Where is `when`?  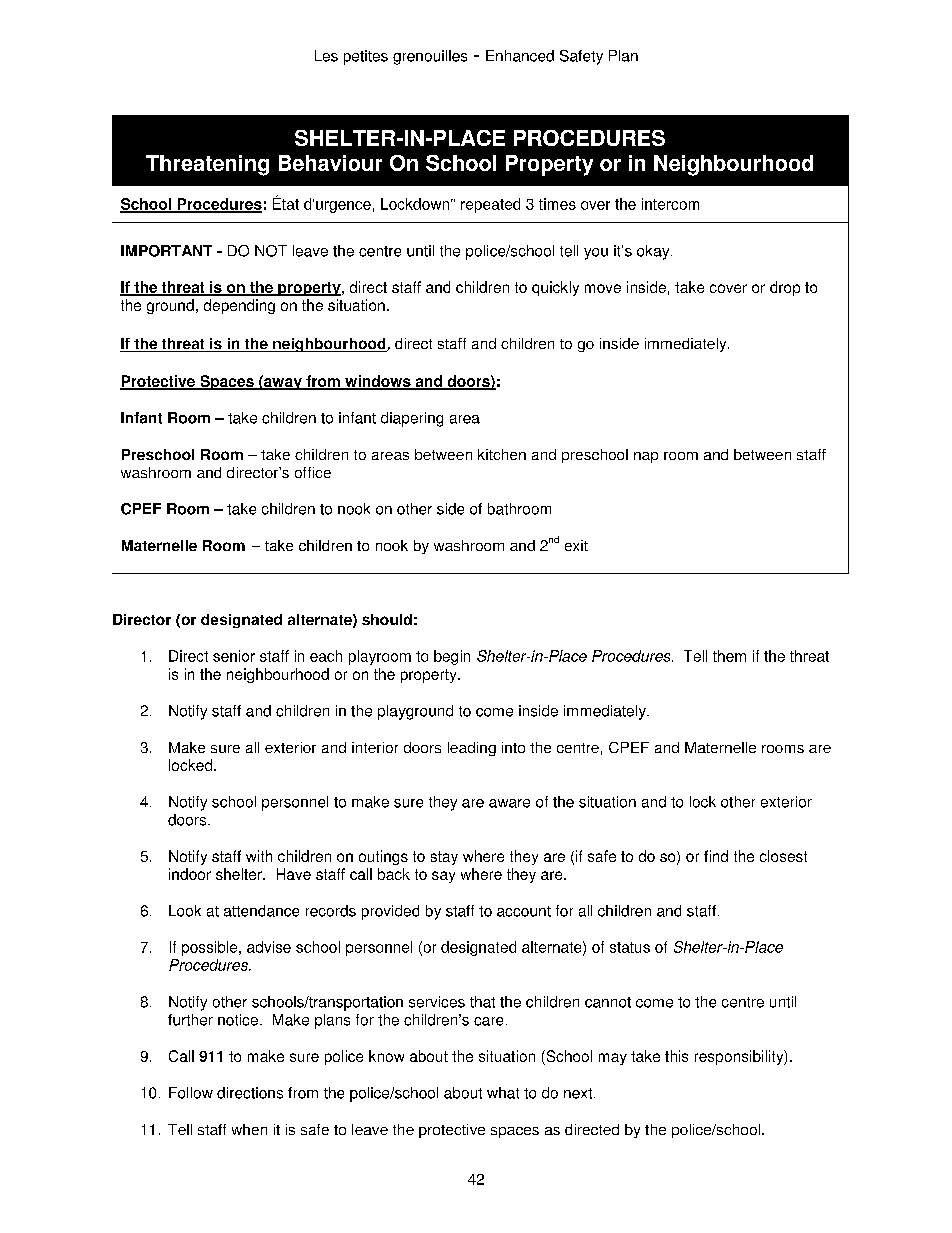
when is located at coordinates (249, 1129).
